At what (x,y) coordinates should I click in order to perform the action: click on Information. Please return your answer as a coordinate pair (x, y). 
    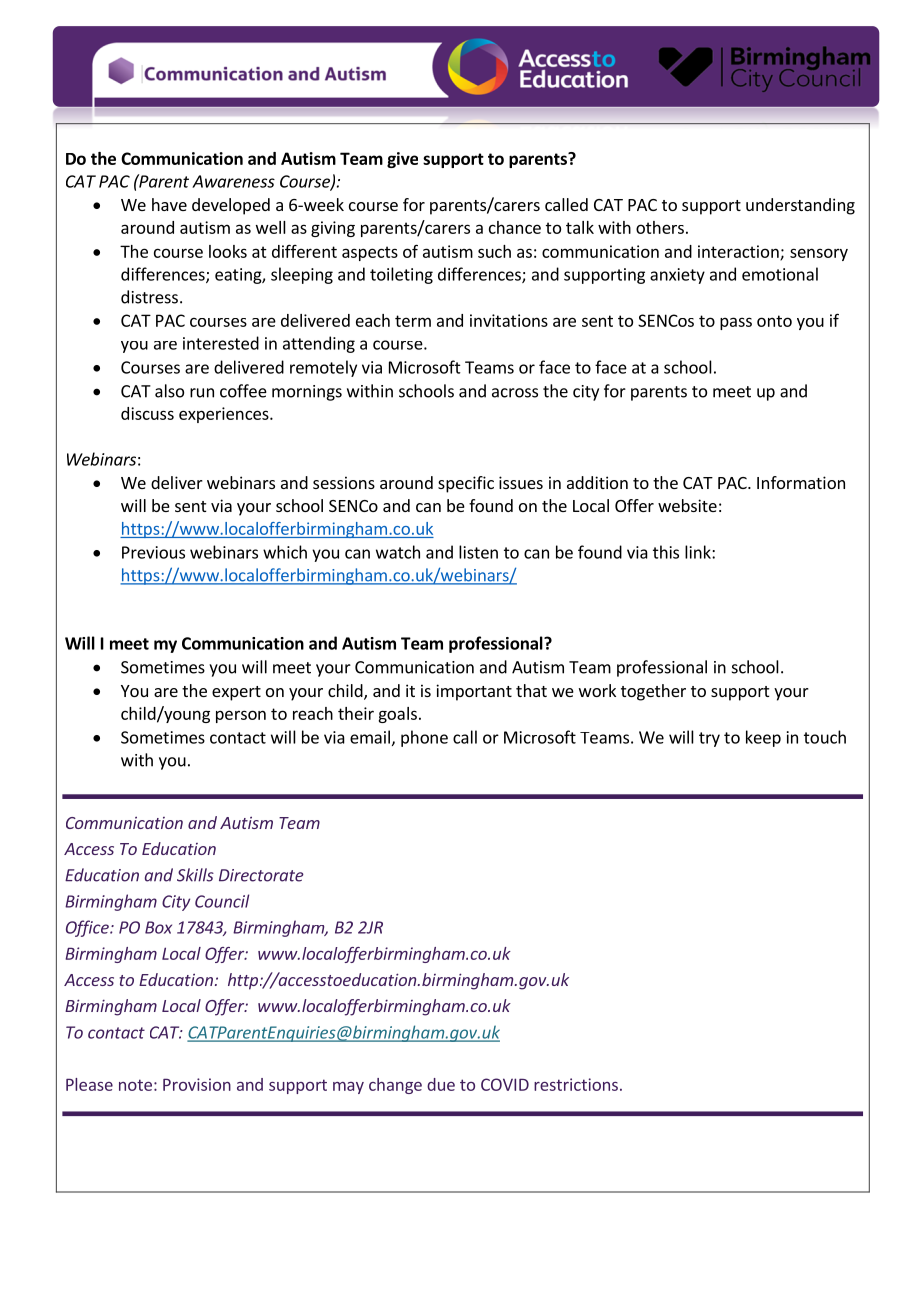
    Looking at the image, I should click on (801, 482).
